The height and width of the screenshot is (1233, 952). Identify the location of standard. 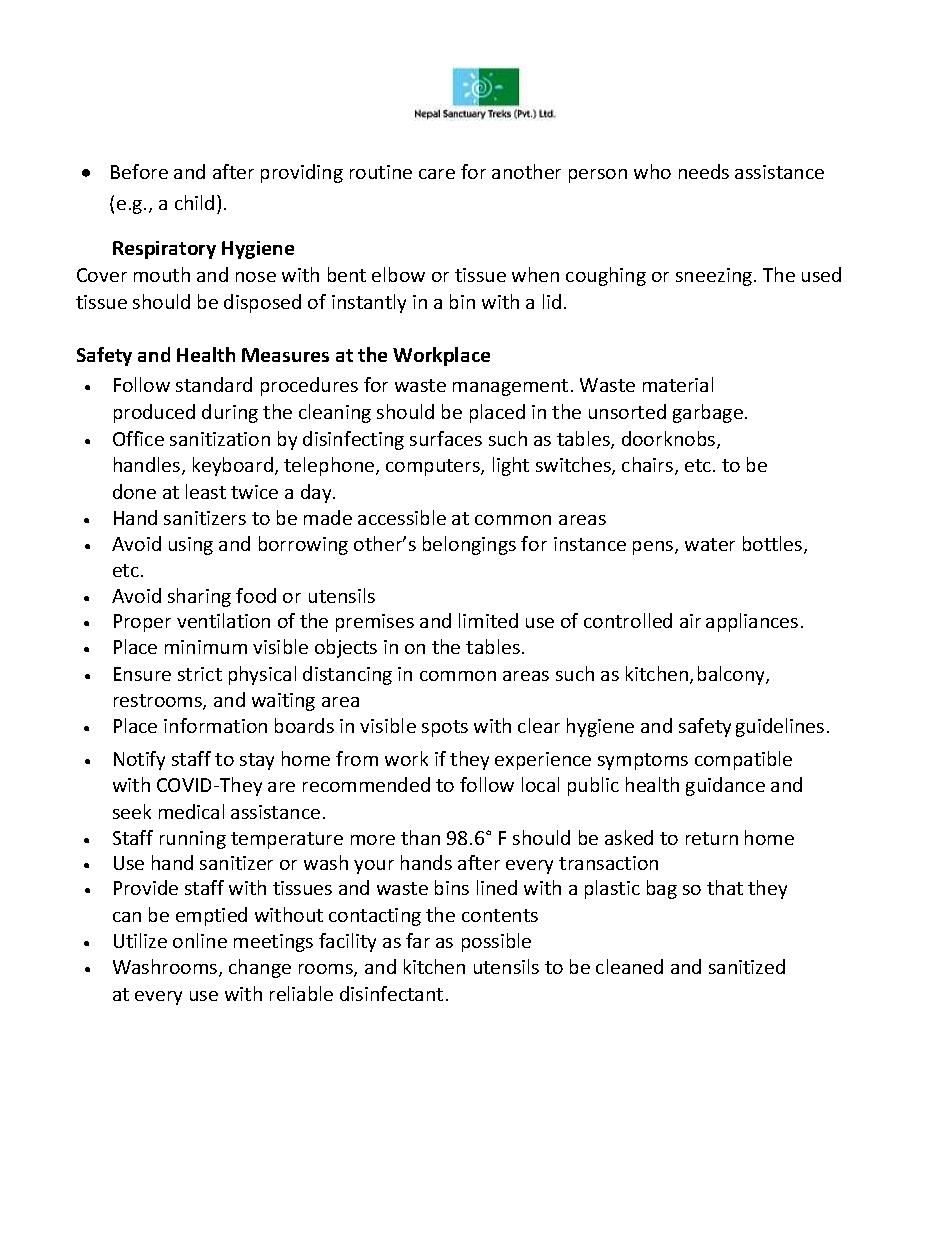
(214, 384).
